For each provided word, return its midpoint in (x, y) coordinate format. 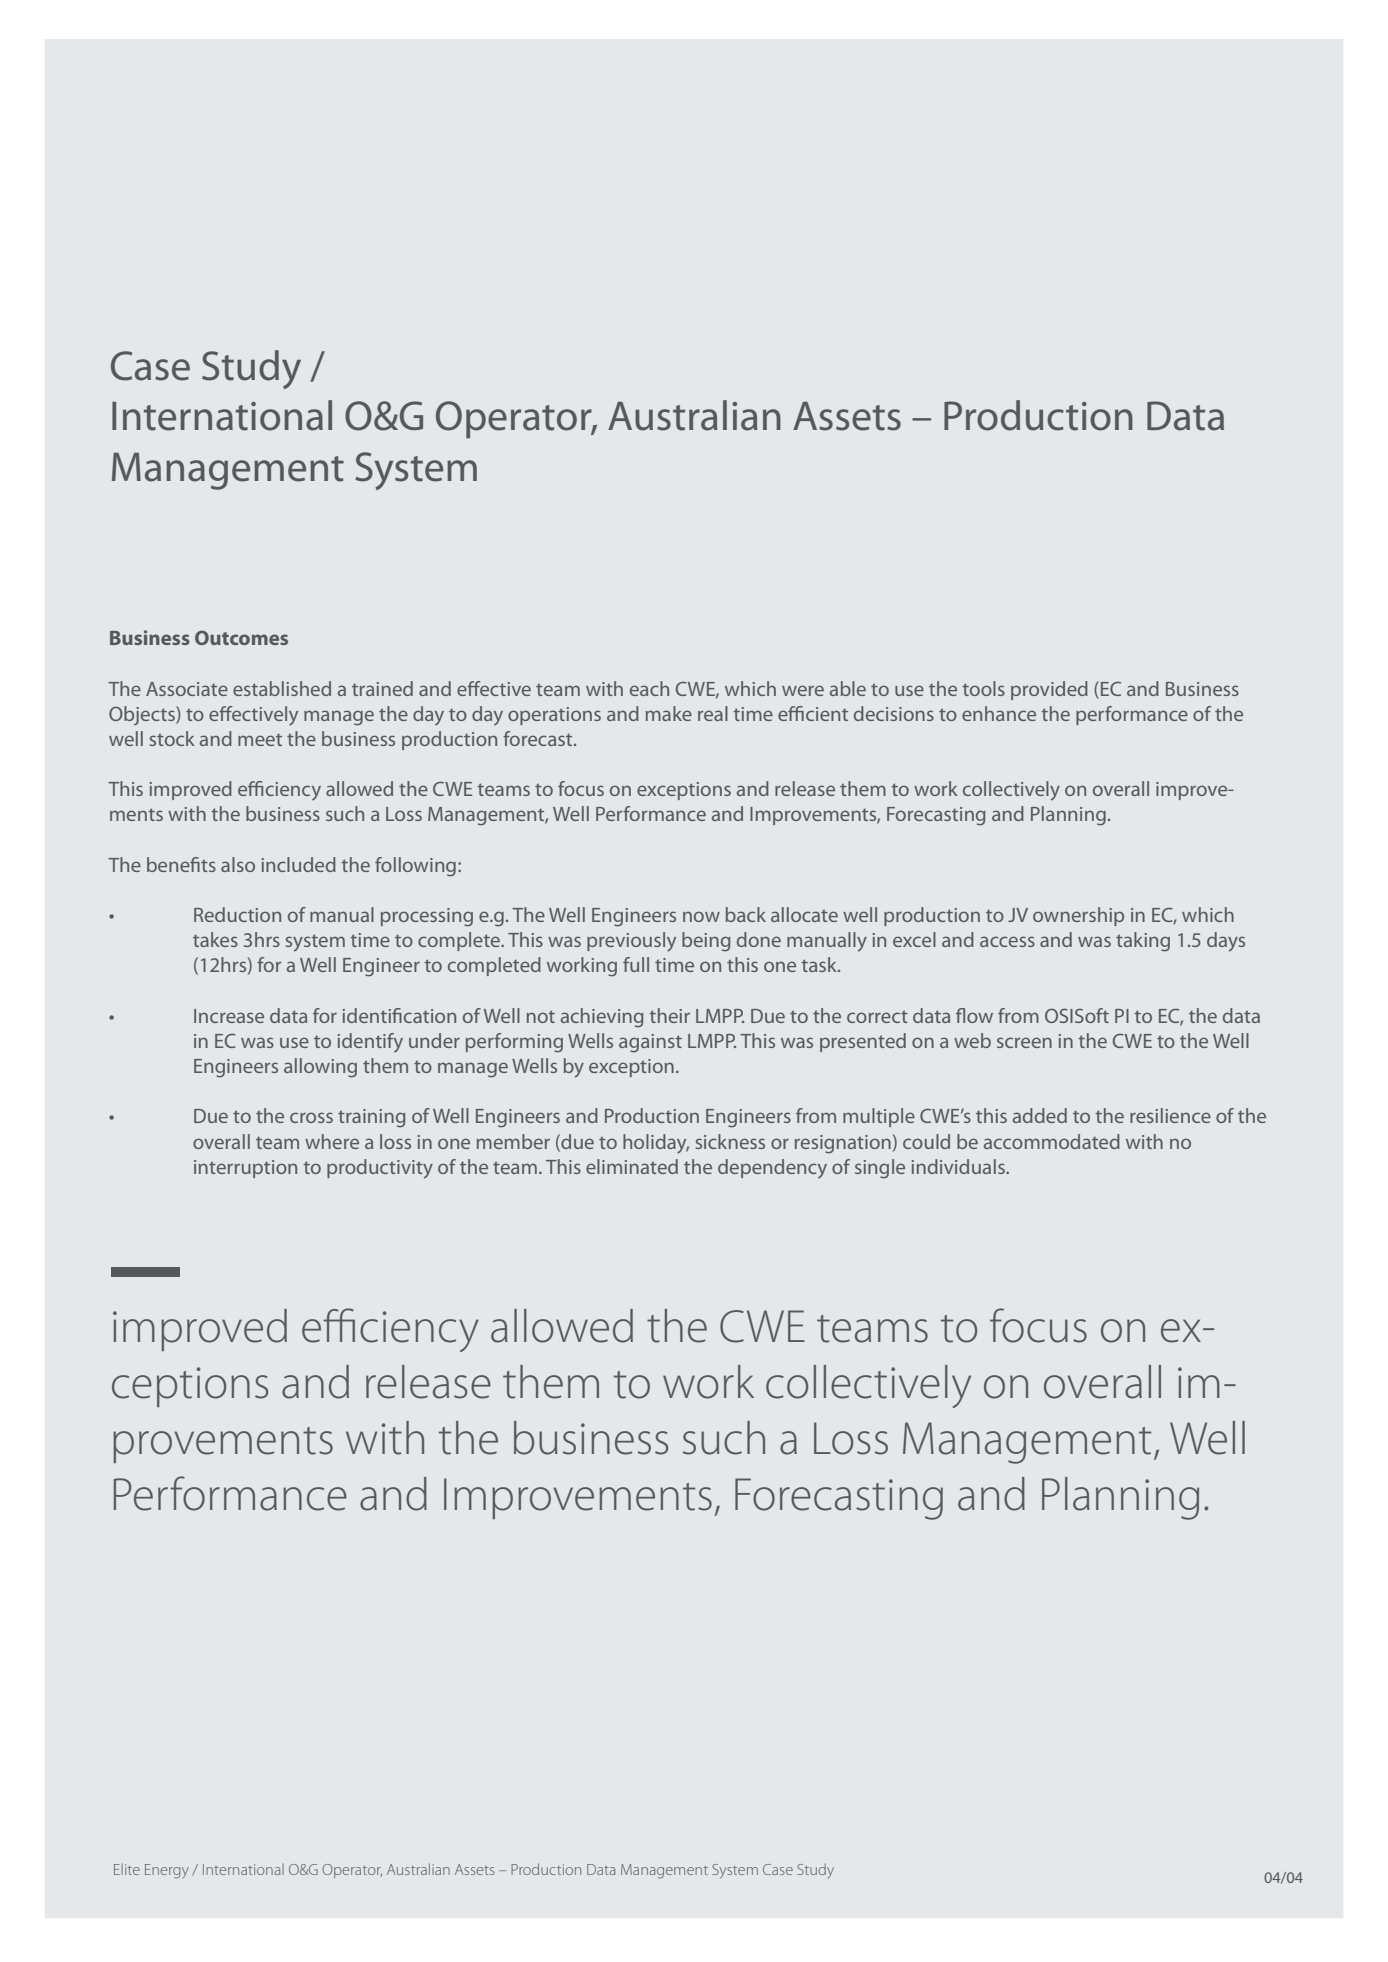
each (649, 688)
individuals (959, 1166)
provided (1049, 690)
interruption (245, 1169)
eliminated (632, 1166)
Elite (127, 1869)
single (880, 1169)
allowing (320, 1068)
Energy (167, 1871)
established (282, 688)
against (650, 1043)
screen (1024, 1042)
